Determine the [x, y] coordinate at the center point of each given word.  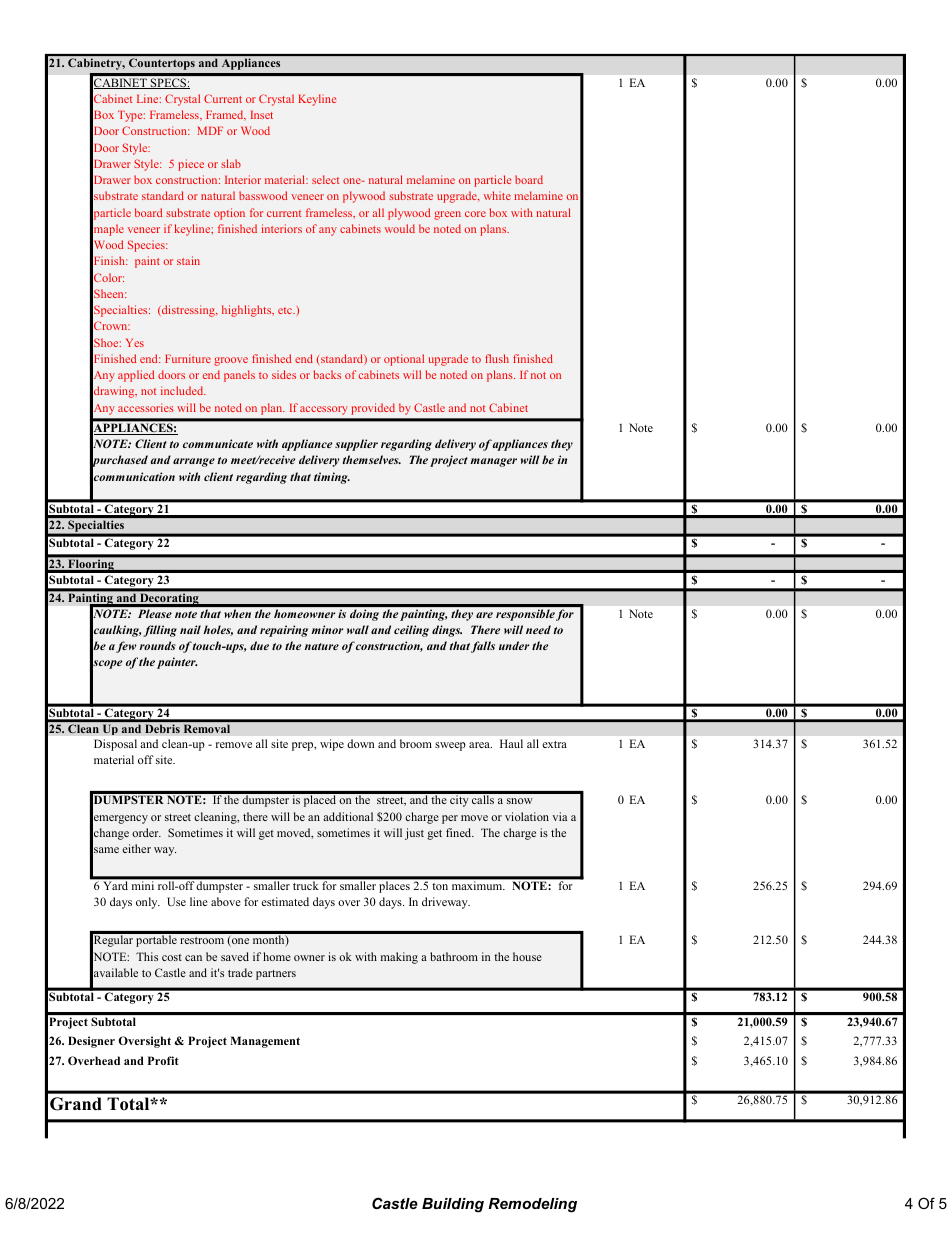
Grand [76, 1104]
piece [191, 165]
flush [497, 358]
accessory [324, 410]
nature [321, 646]
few [126, 647]
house [527, 956]
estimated [285, 901]
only [148, 903]
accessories [146, 407]
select [325, 179]
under [514, 645]
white [497, 195]
